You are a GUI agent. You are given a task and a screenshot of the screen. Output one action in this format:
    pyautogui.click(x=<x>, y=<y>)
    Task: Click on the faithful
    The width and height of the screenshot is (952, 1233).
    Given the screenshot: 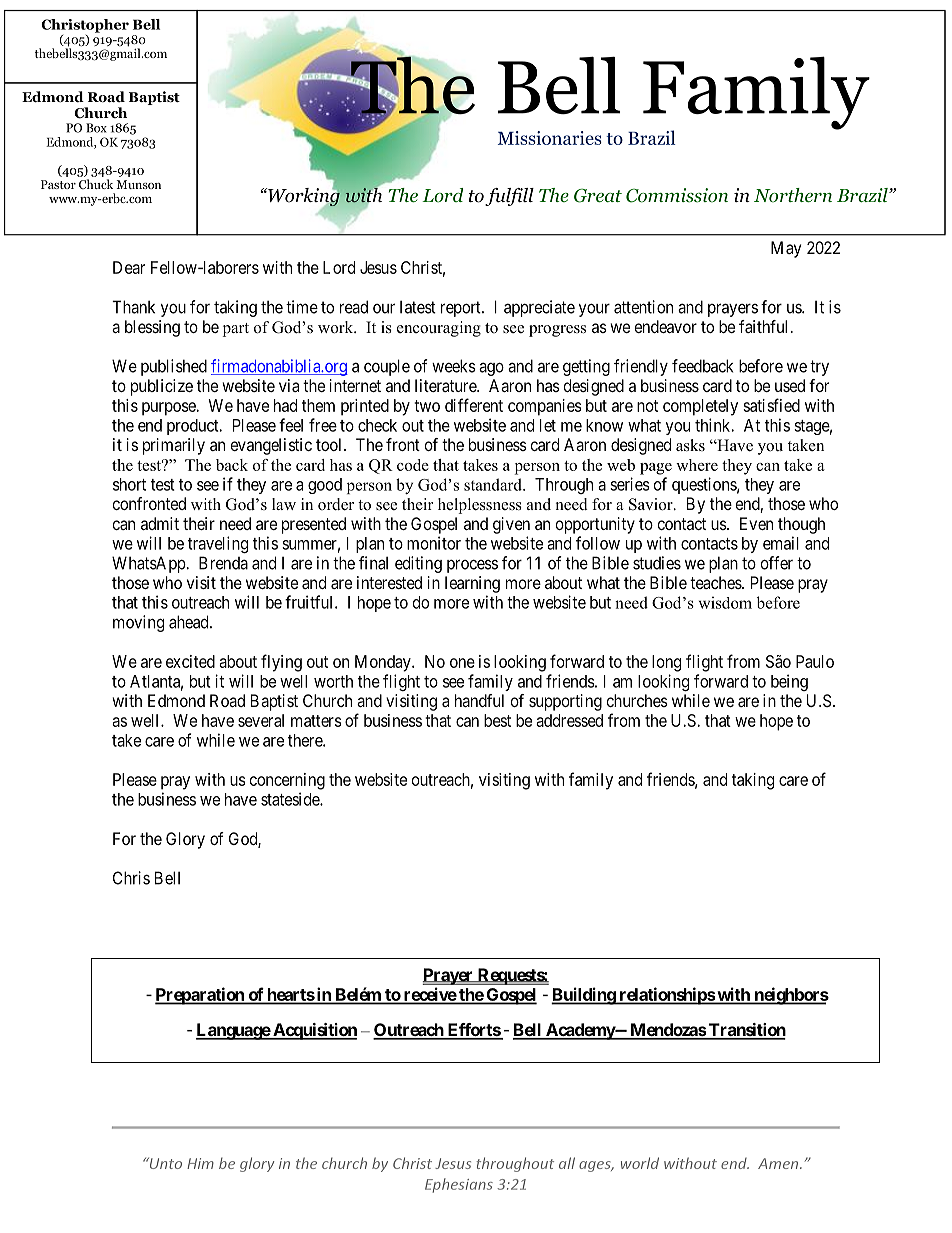 What is the action you would take?
    pyautogui.click(x=763, y=326)
